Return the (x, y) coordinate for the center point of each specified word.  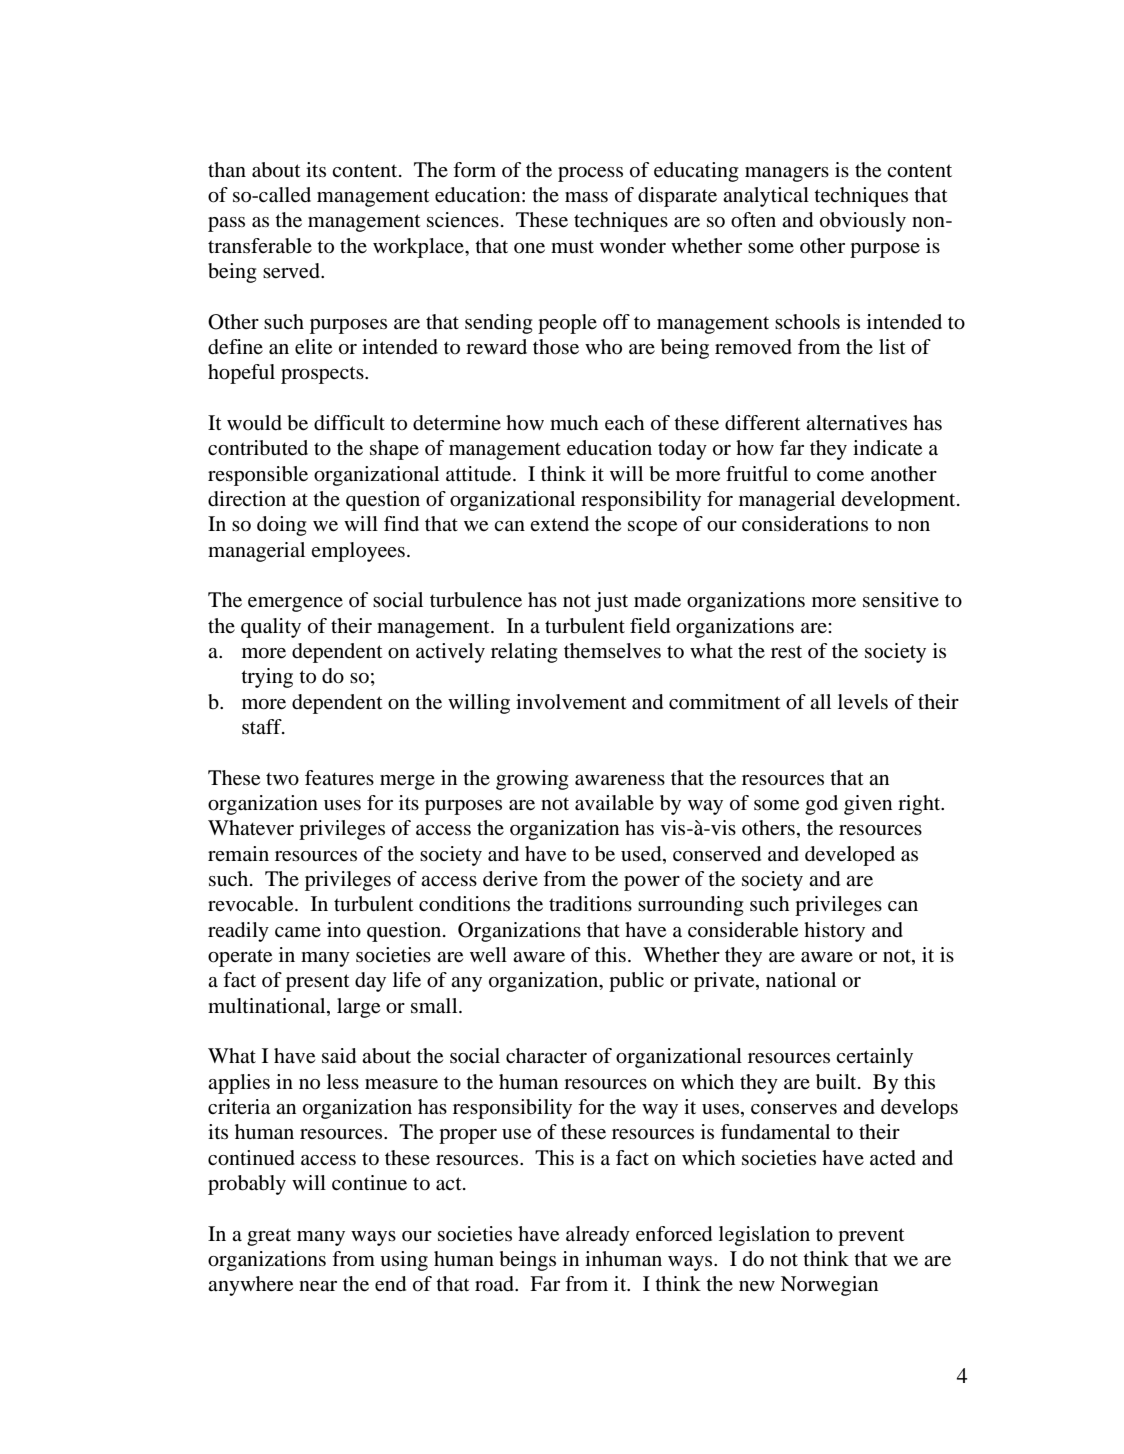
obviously (863, 222)
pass (226, 224)
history (834, 932)
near (318, 1286)
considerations (805, 524)
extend (559, 523)
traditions (590, 904)
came (298, 932)
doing (282, 526)
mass (586, 197)
